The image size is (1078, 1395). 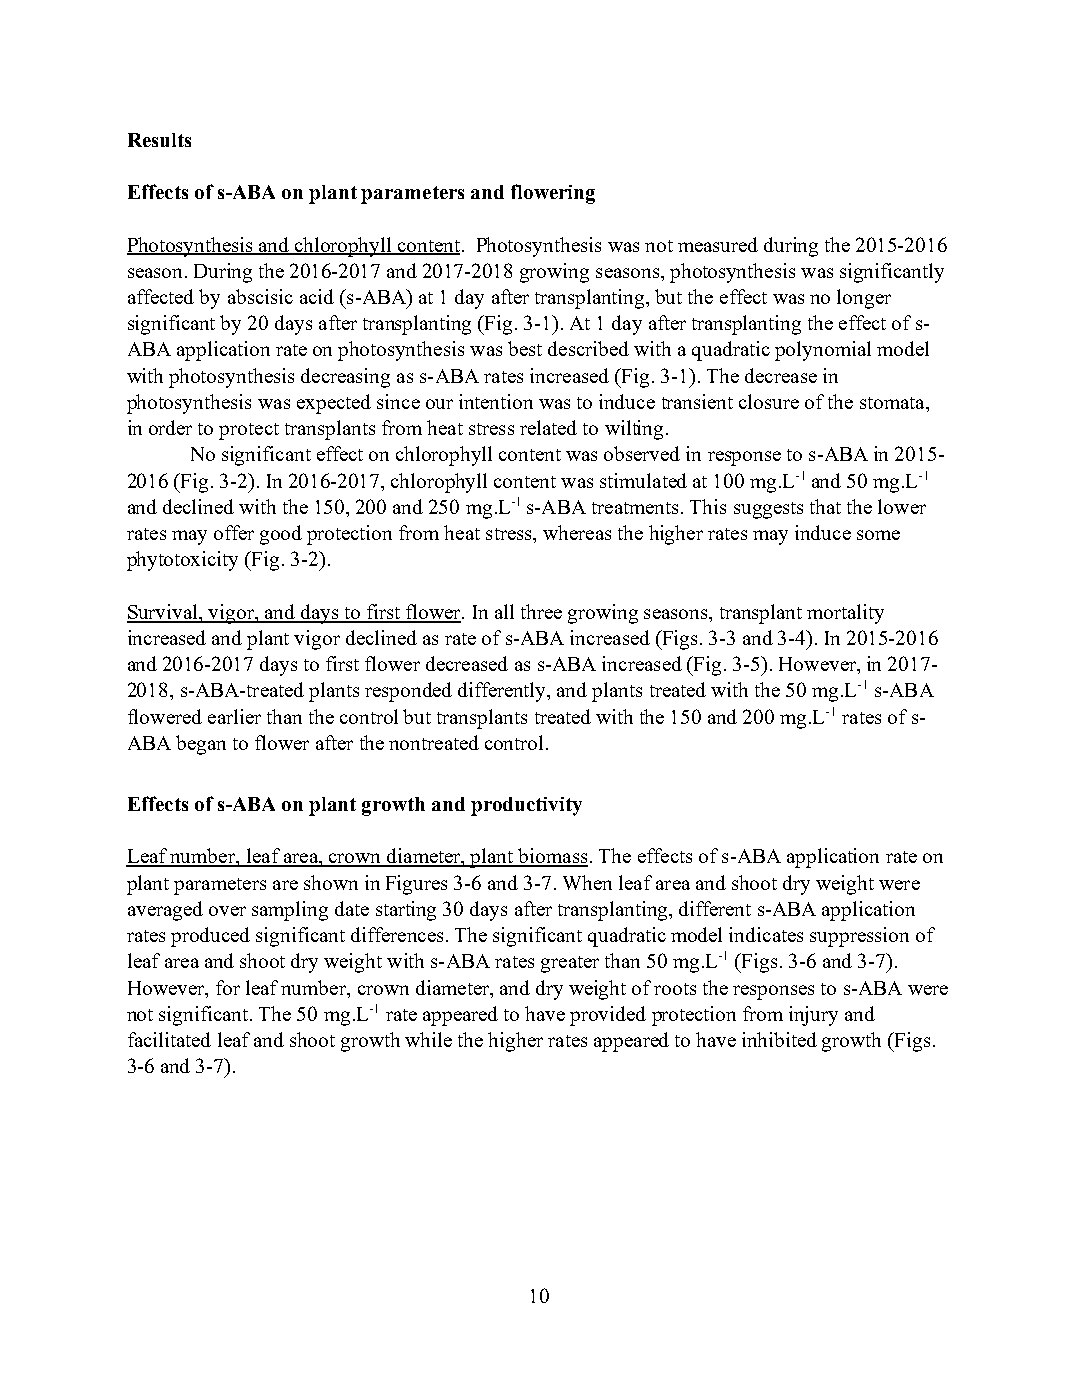 What do you see at coordinates (159, 140) in the page?
I see `Results` at bounding box center [159, 140].
